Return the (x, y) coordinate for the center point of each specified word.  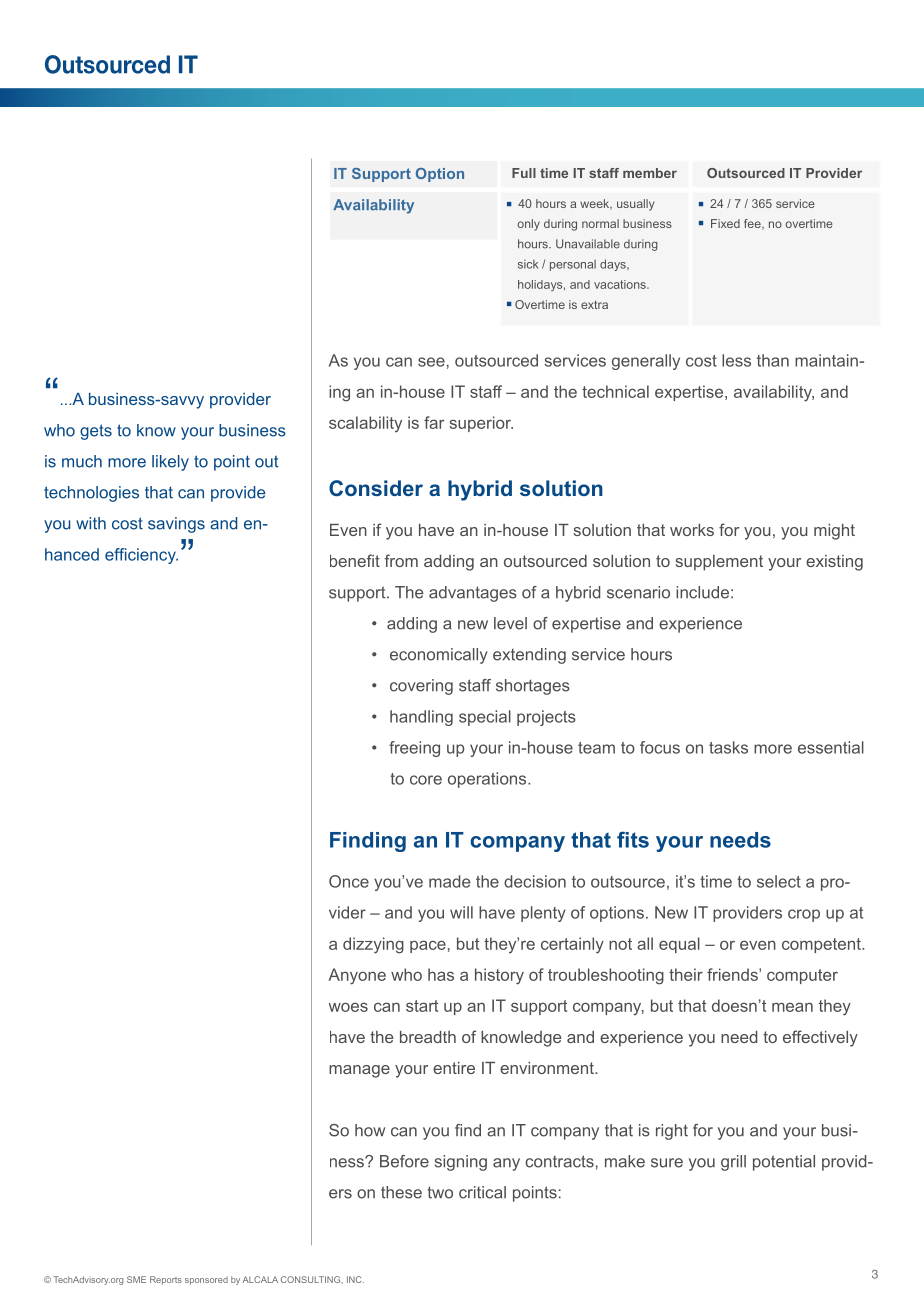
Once (349, 881)
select (779, 881)
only (528, 225)
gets (96, 432)
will (461, 912)
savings (176, 525)
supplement (719, 563)
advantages (473, 594)
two (440, 1192)
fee (753, 224)
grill (733, 1163)
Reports (166, 1280)
